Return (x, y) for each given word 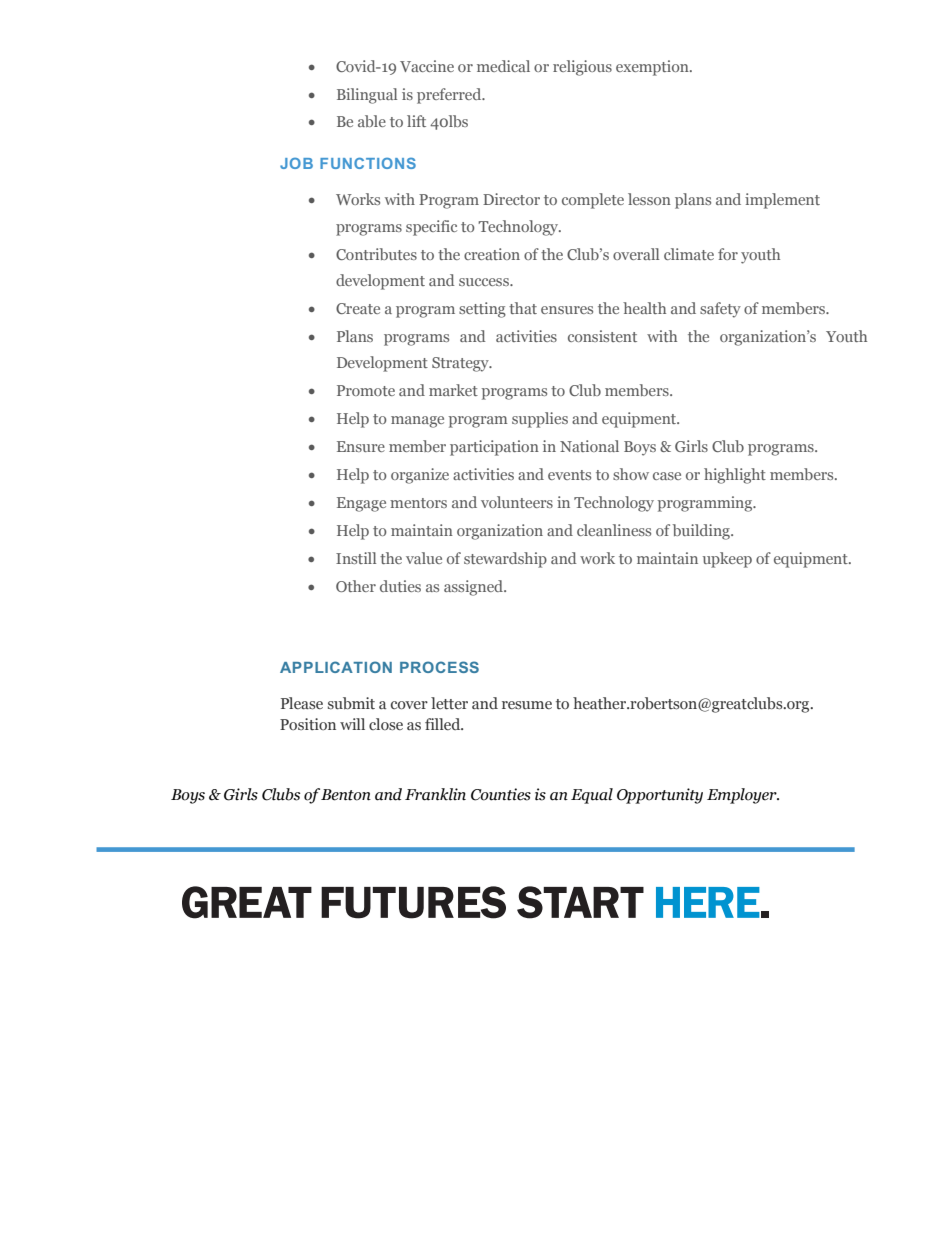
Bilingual (367, 96)
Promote (366, 390)
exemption (653, 68)
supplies (540, 420)
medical (503, 66)
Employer (743, 796)
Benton (346, 795)
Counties (501, 794)
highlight (735, 476)
